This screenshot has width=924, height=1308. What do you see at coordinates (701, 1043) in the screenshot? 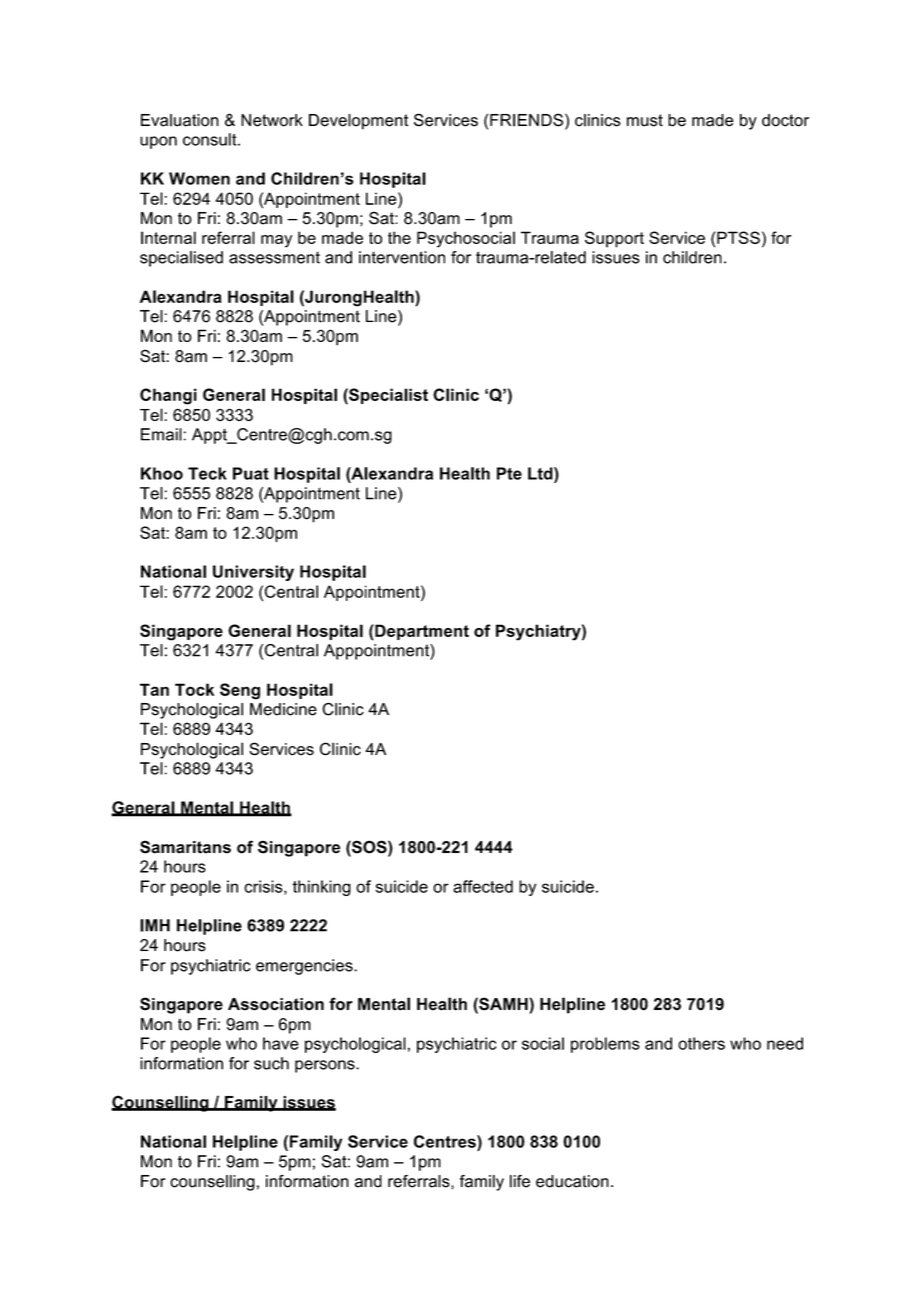
I see `others` at bounding box center [701, 1043].
